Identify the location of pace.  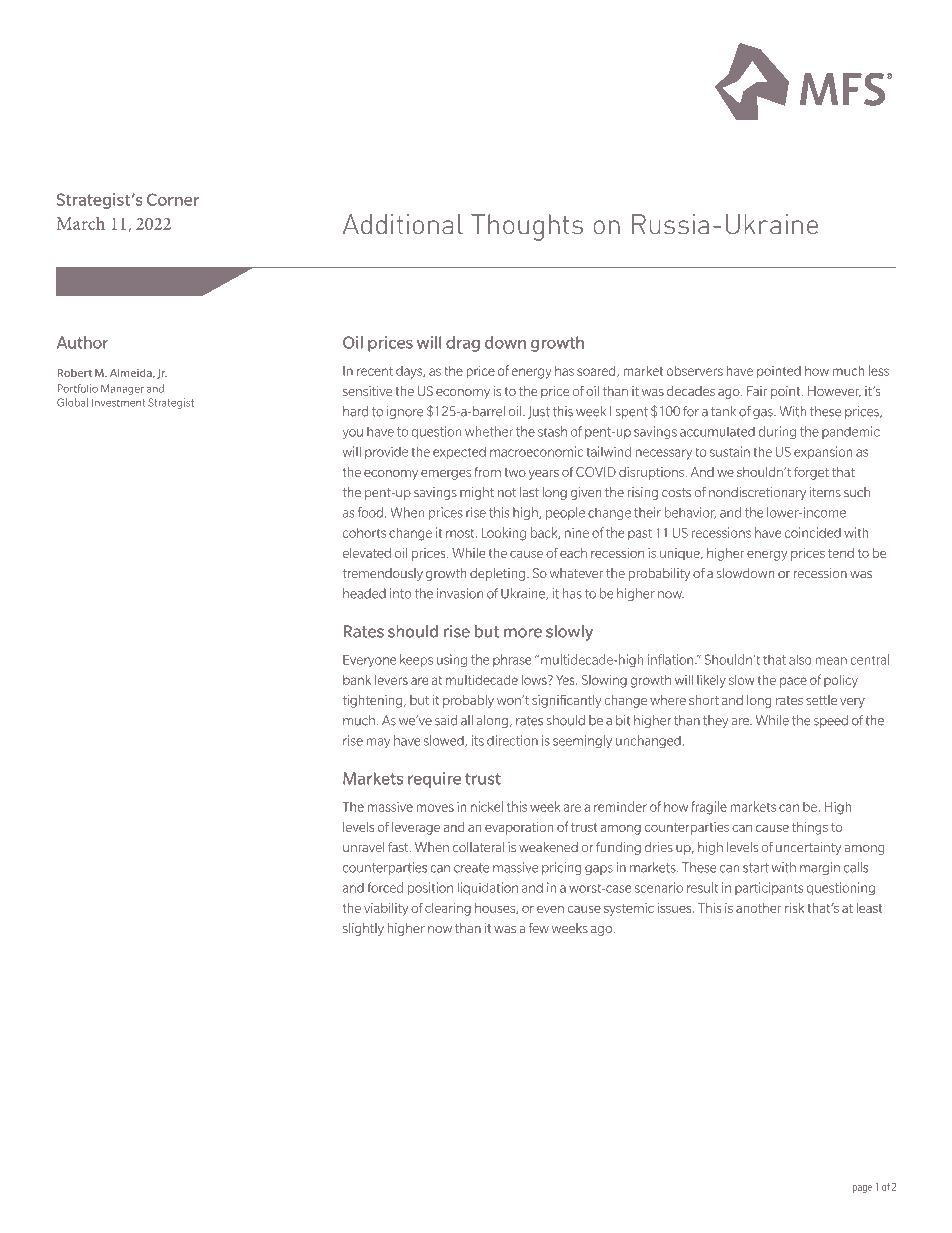
(793, 682).
